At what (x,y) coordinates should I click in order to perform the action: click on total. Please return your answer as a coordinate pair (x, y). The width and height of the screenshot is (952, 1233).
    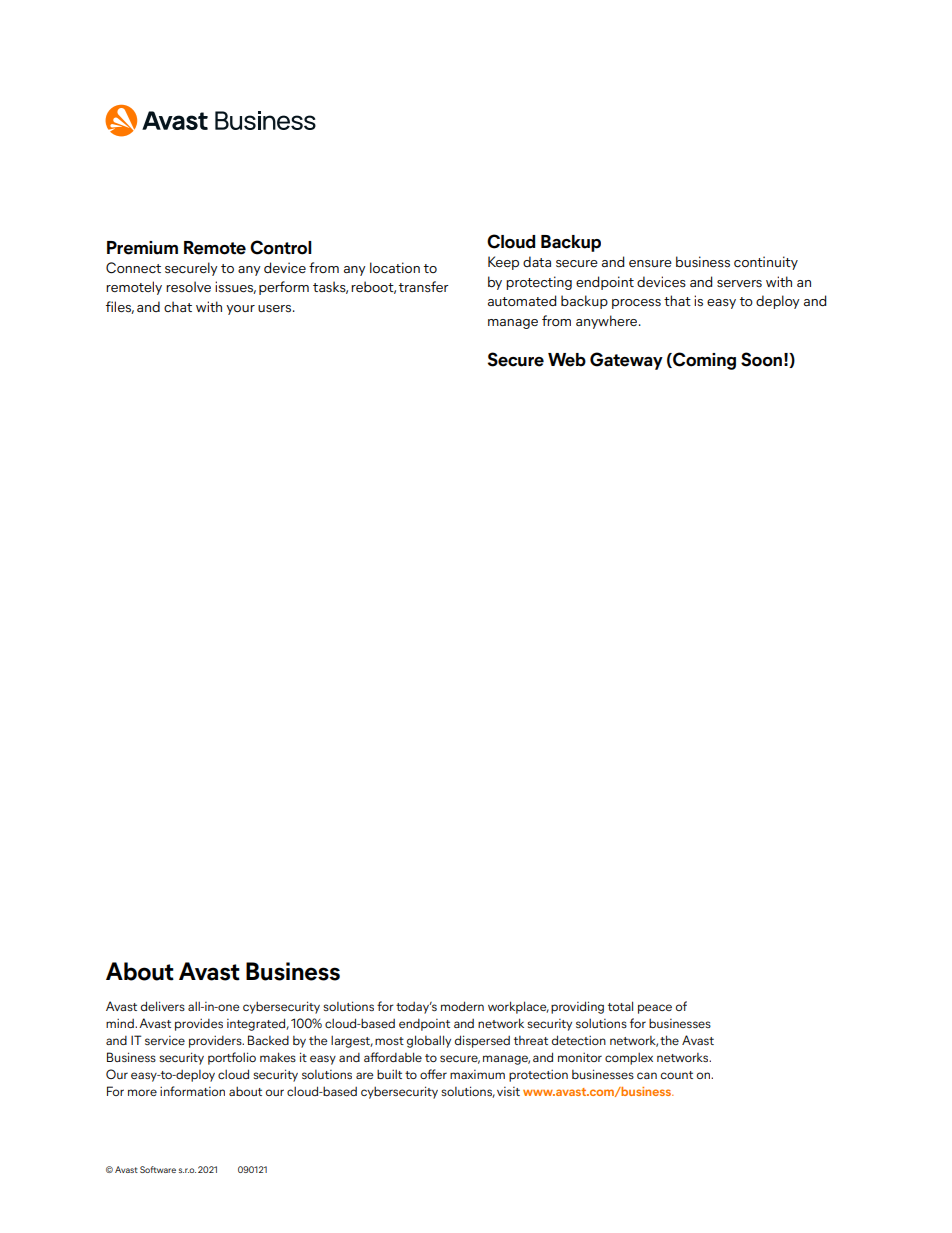
    Looking at the image, I should click on (620, 1006).
